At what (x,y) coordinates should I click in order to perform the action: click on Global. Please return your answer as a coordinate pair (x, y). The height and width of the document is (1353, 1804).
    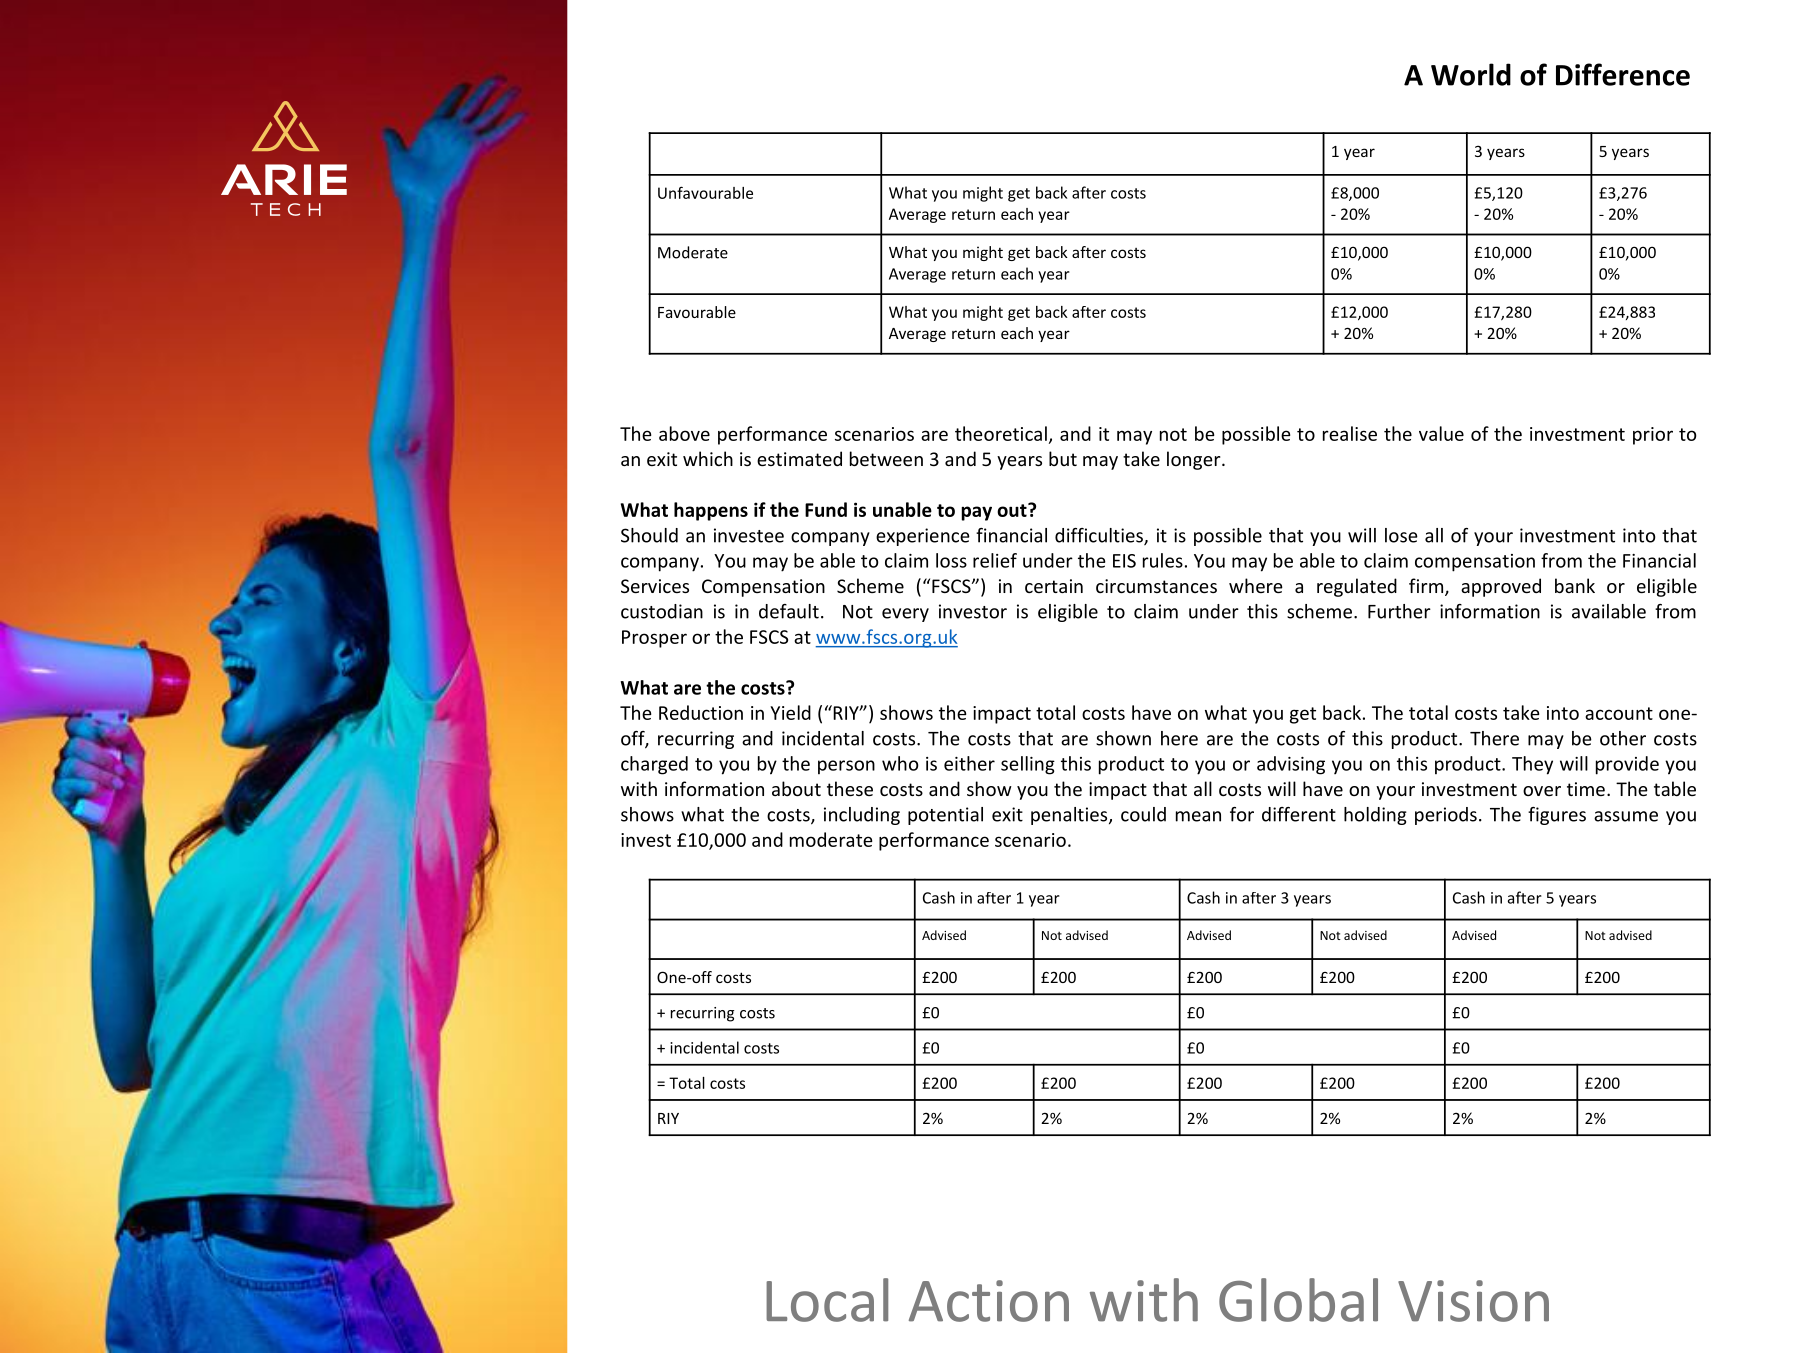
    Looking at the image, I should click on (1298, 1300).
